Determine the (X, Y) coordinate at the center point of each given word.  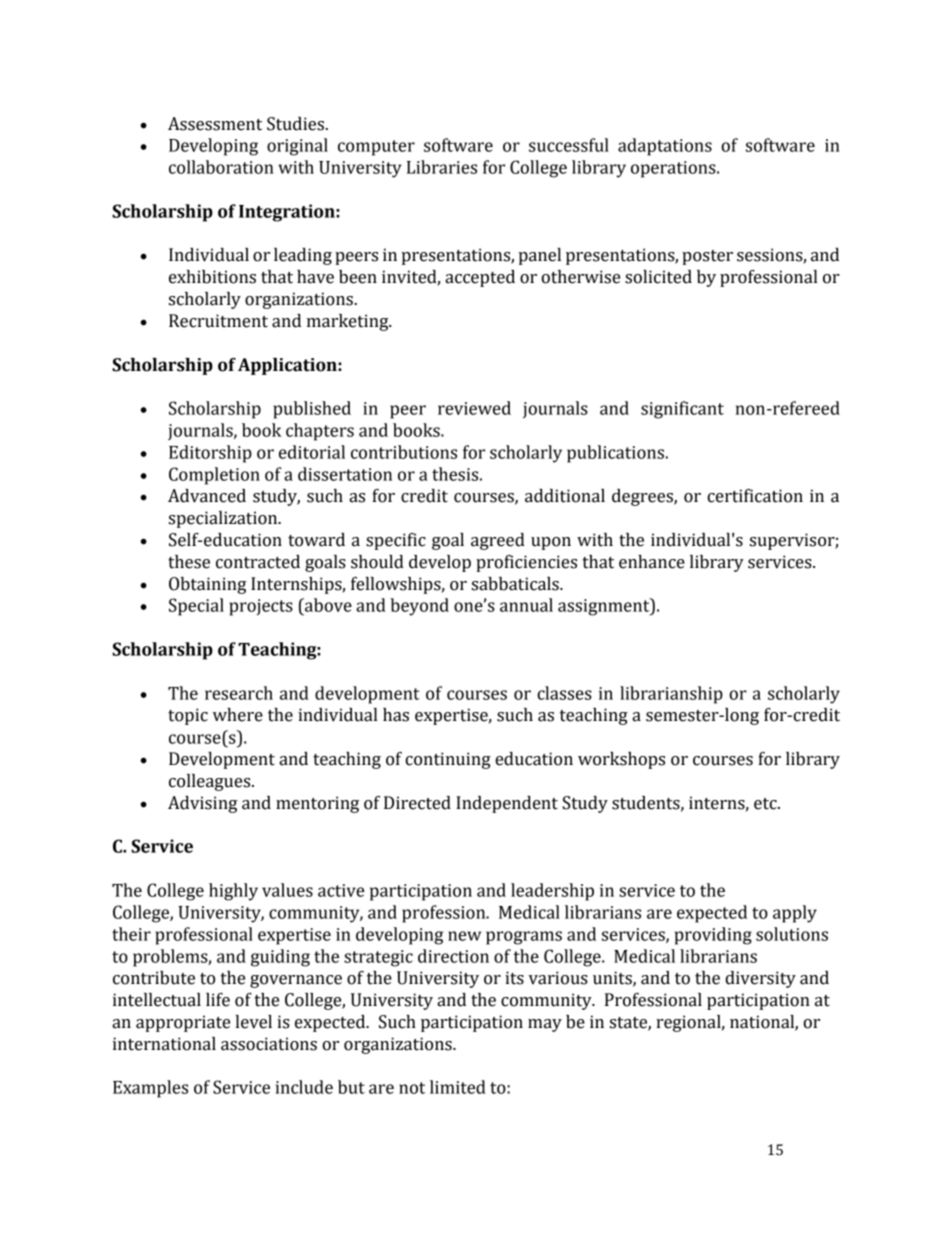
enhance (652, 562)
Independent (507, 804)
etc (766, 804)
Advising (202, 804)
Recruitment (218, 321)
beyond (419, 607)
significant (682, 410)
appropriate (183, 1023)
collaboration (221, 167)
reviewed (474, 408)
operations (674, 169)
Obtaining (207, 585)
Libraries (442, 167)
